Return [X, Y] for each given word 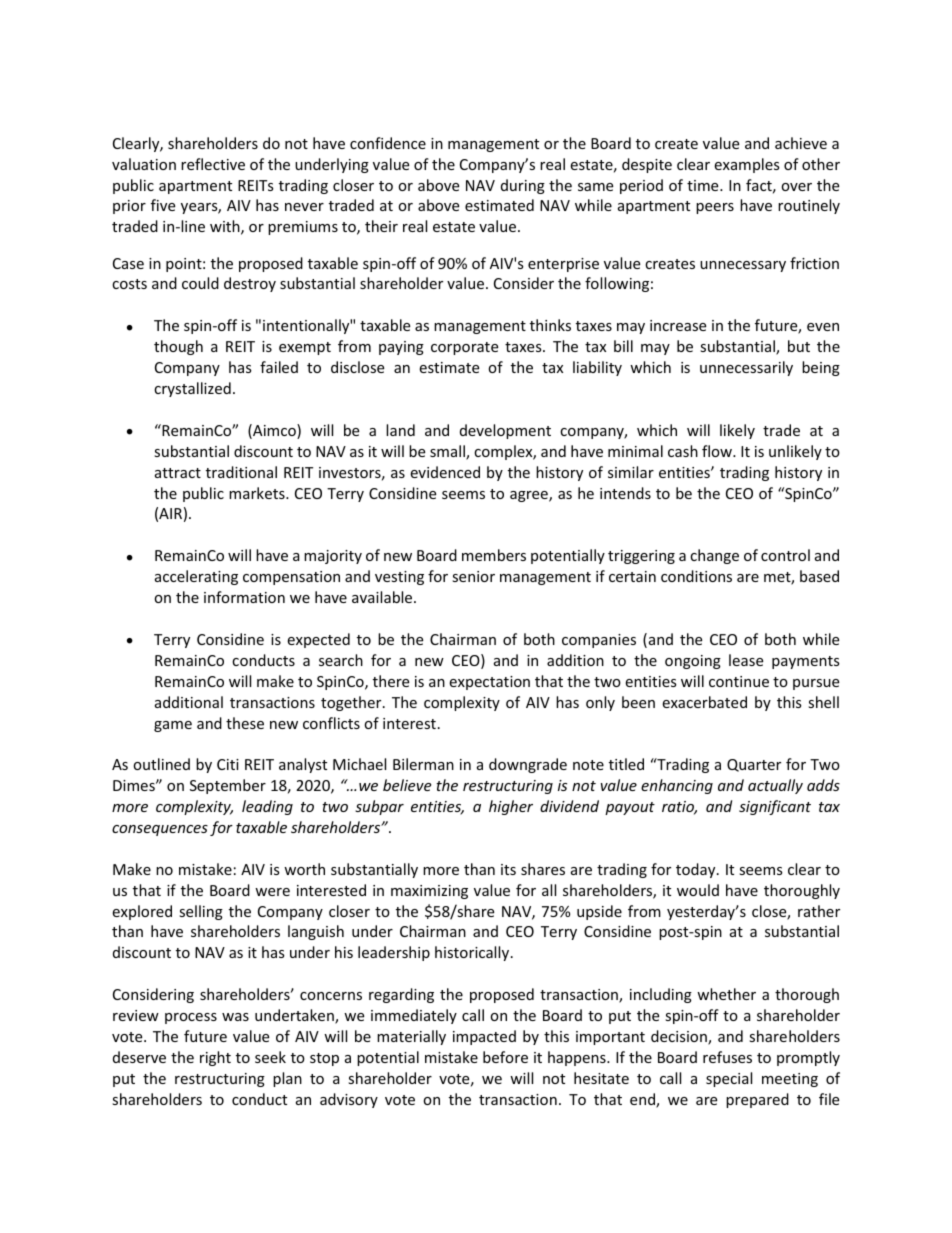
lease [746, 660]
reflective [213, 164]
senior [473, 576]
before [505, 1057]
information [244, 597]
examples [747, 165]
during [523, 186]
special [729, 1079]
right [215, 1058]
